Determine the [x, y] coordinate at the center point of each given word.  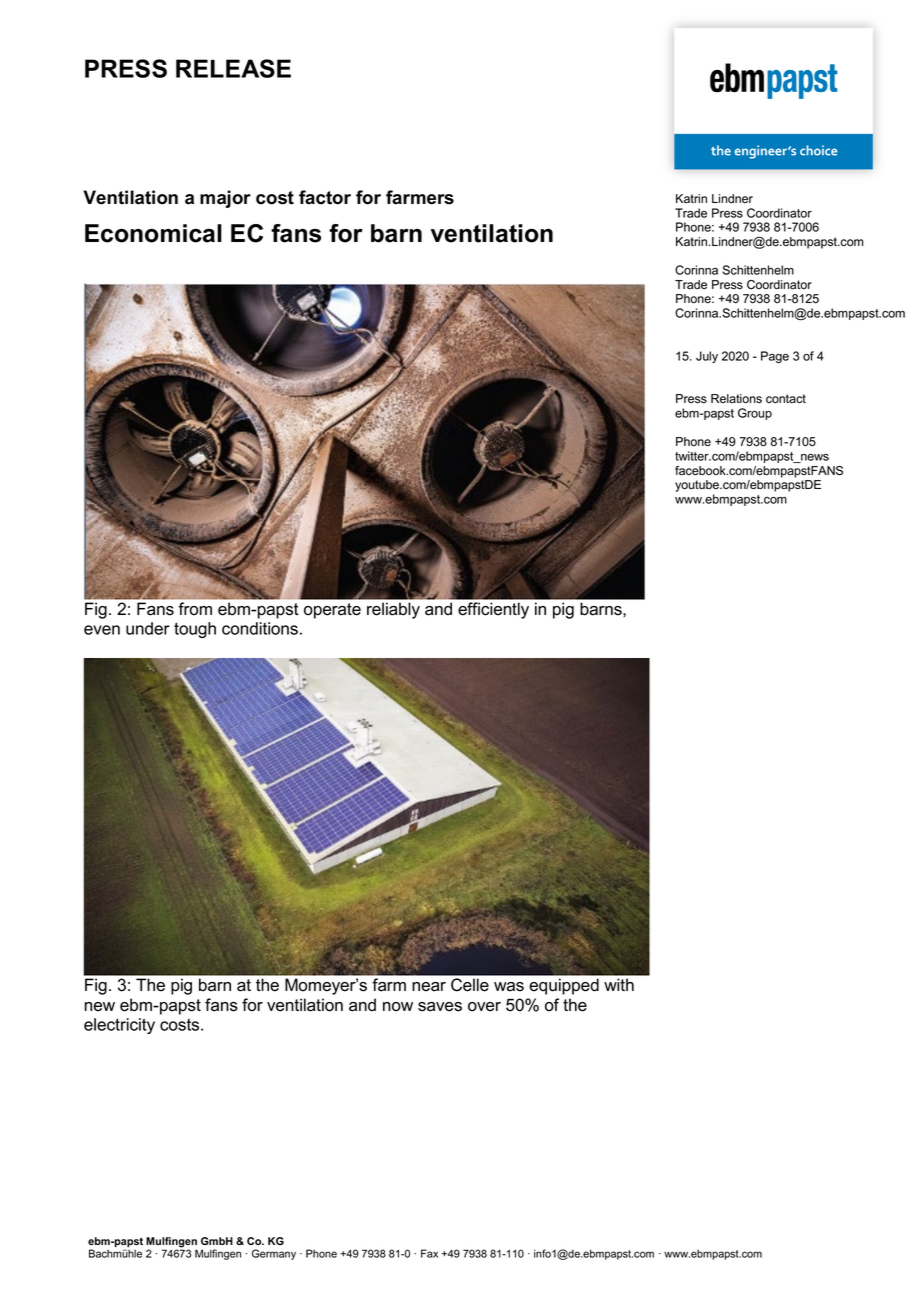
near [429, 987]
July [707, 357]
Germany [274, 1254]
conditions [260, 628]
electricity [119, 1026]
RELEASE [233, 68]
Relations [736, 399]
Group [755, 414]
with [619, 984]
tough [195, 630]
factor [325, 197]
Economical [153, 233]
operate [332, 611]
